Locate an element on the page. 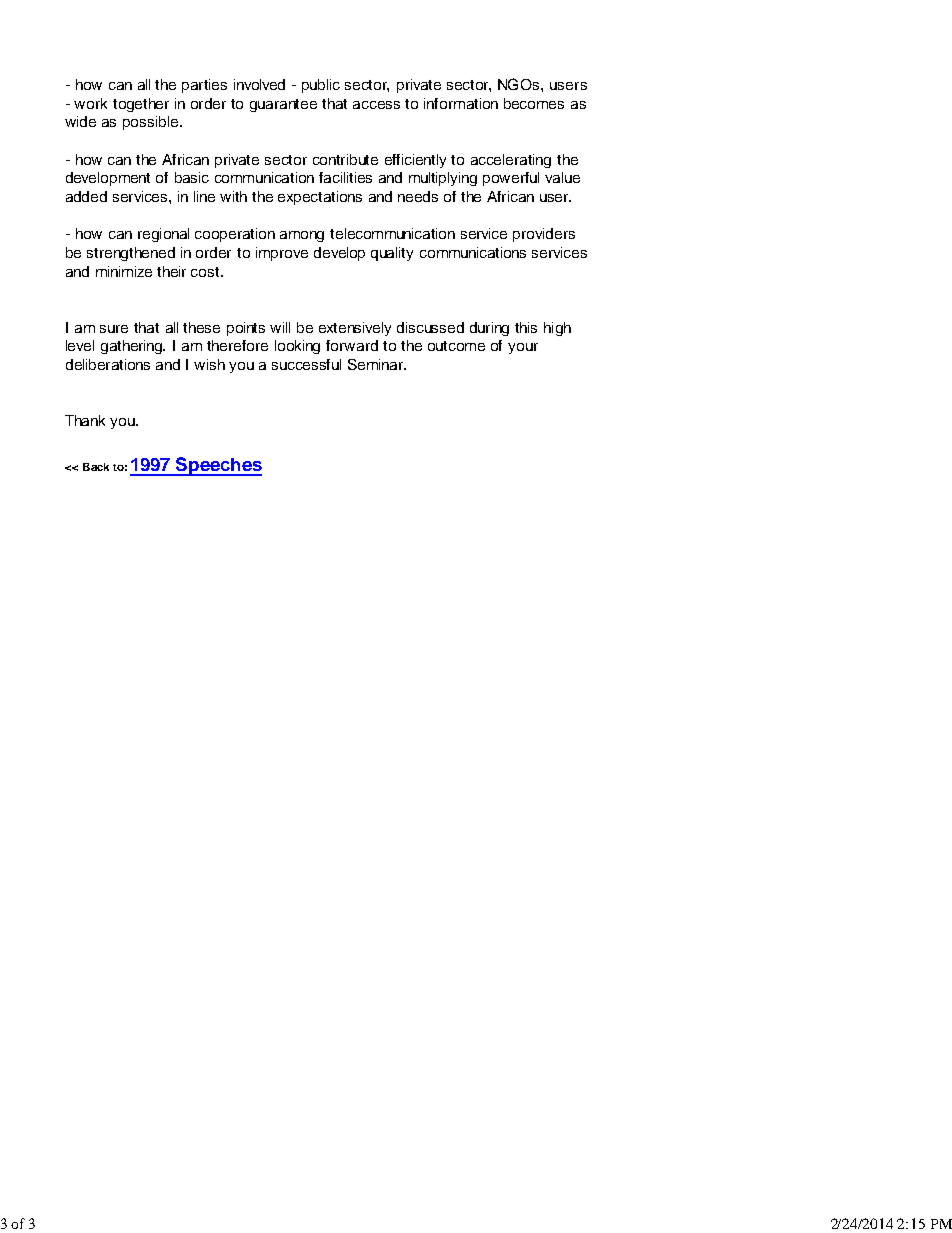 This document has width=952, height=1233. expectations is located at coordinates (320, 198).
